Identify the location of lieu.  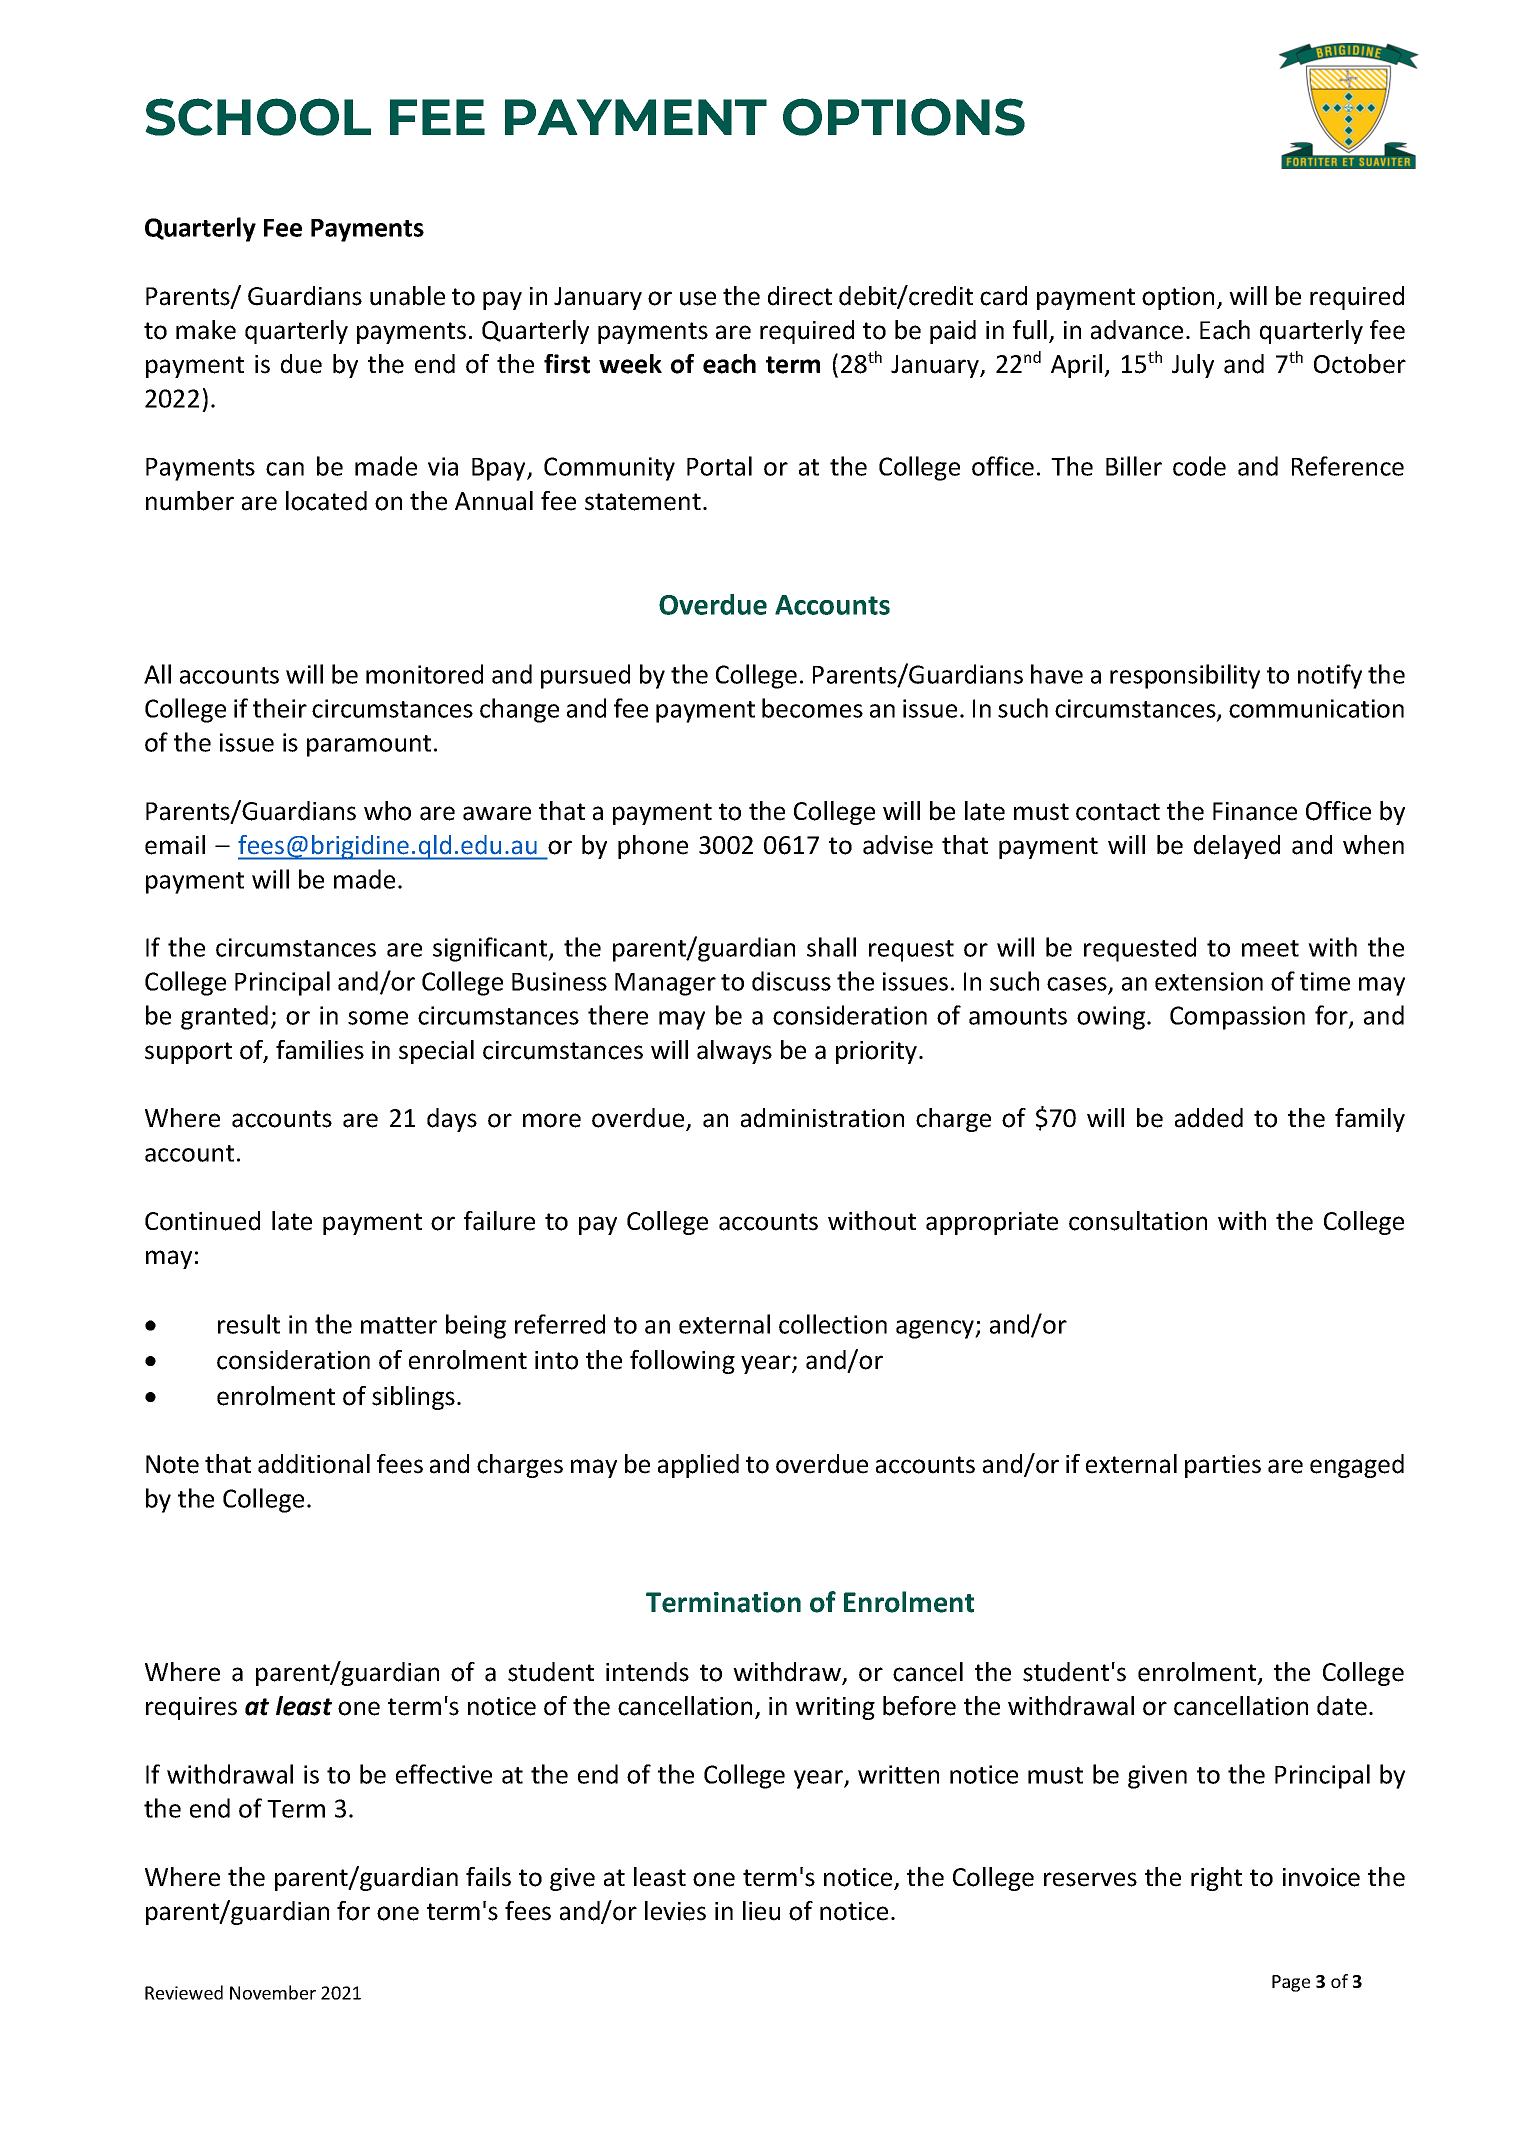
(761, 1911).
